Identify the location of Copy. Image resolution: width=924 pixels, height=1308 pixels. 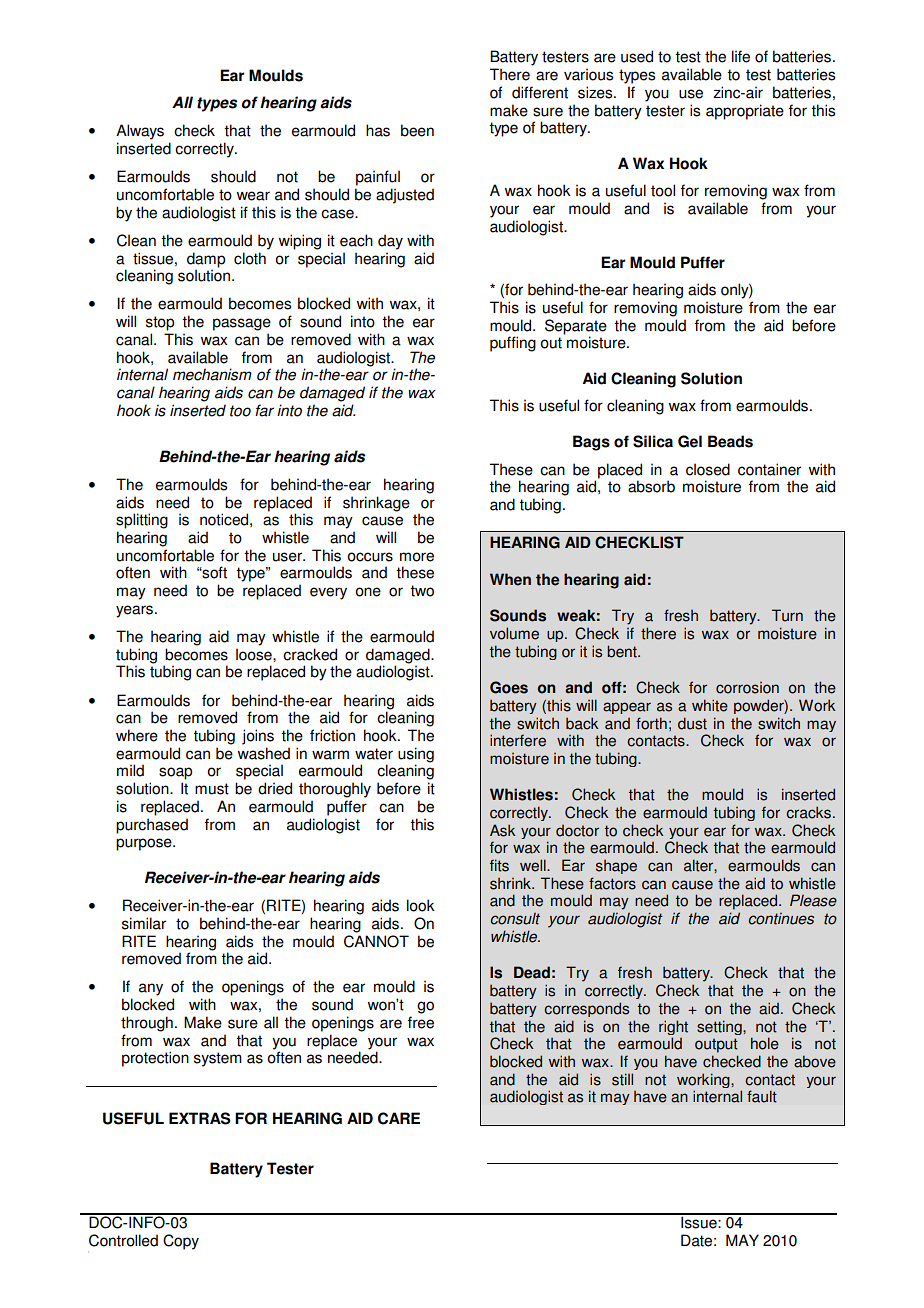
(181, 1242).
